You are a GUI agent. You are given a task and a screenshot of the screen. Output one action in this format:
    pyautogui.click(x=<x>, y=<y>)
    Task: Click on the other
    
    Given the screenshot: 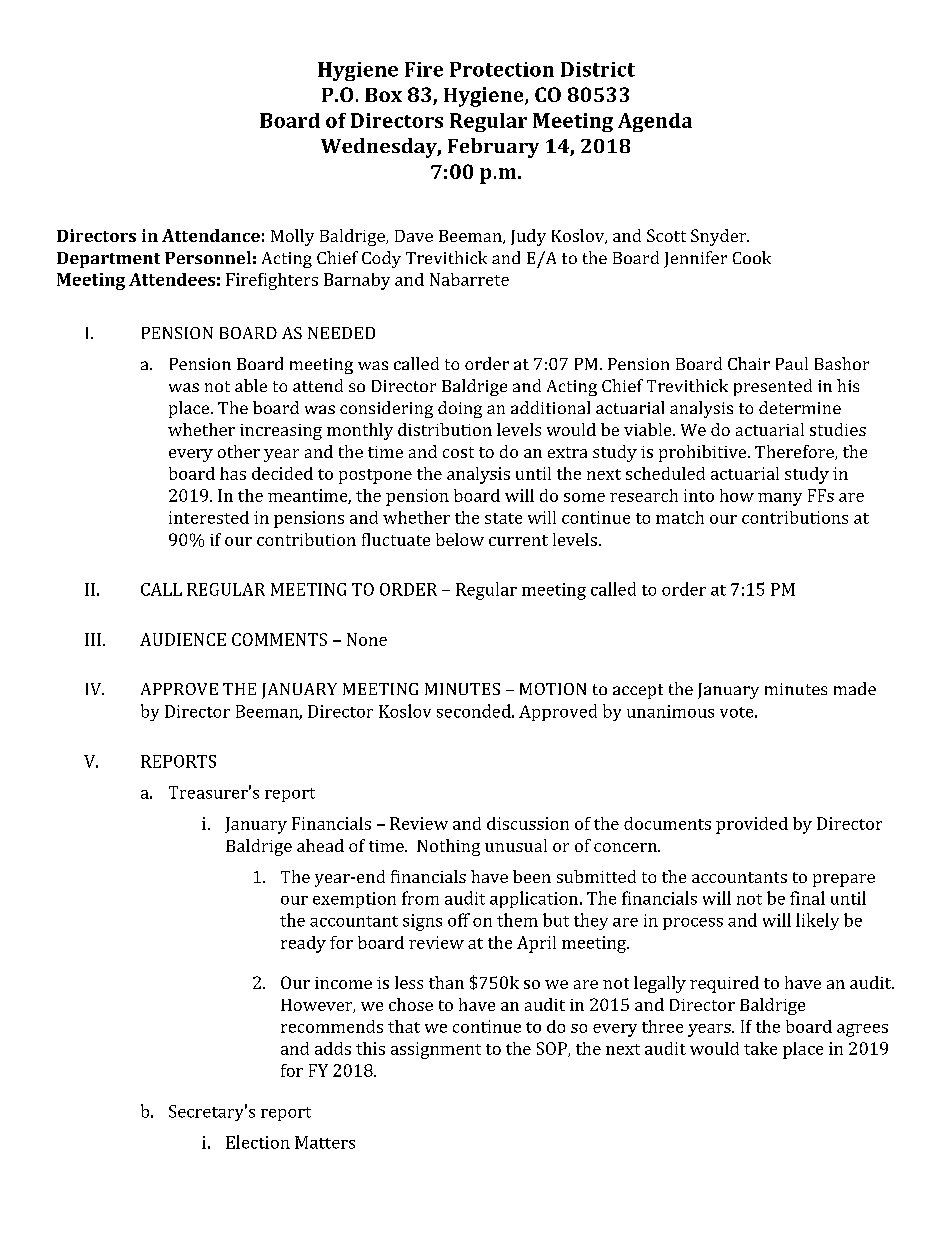 What is the action you would take?
    pyautogui.click(x=239, y=451)
